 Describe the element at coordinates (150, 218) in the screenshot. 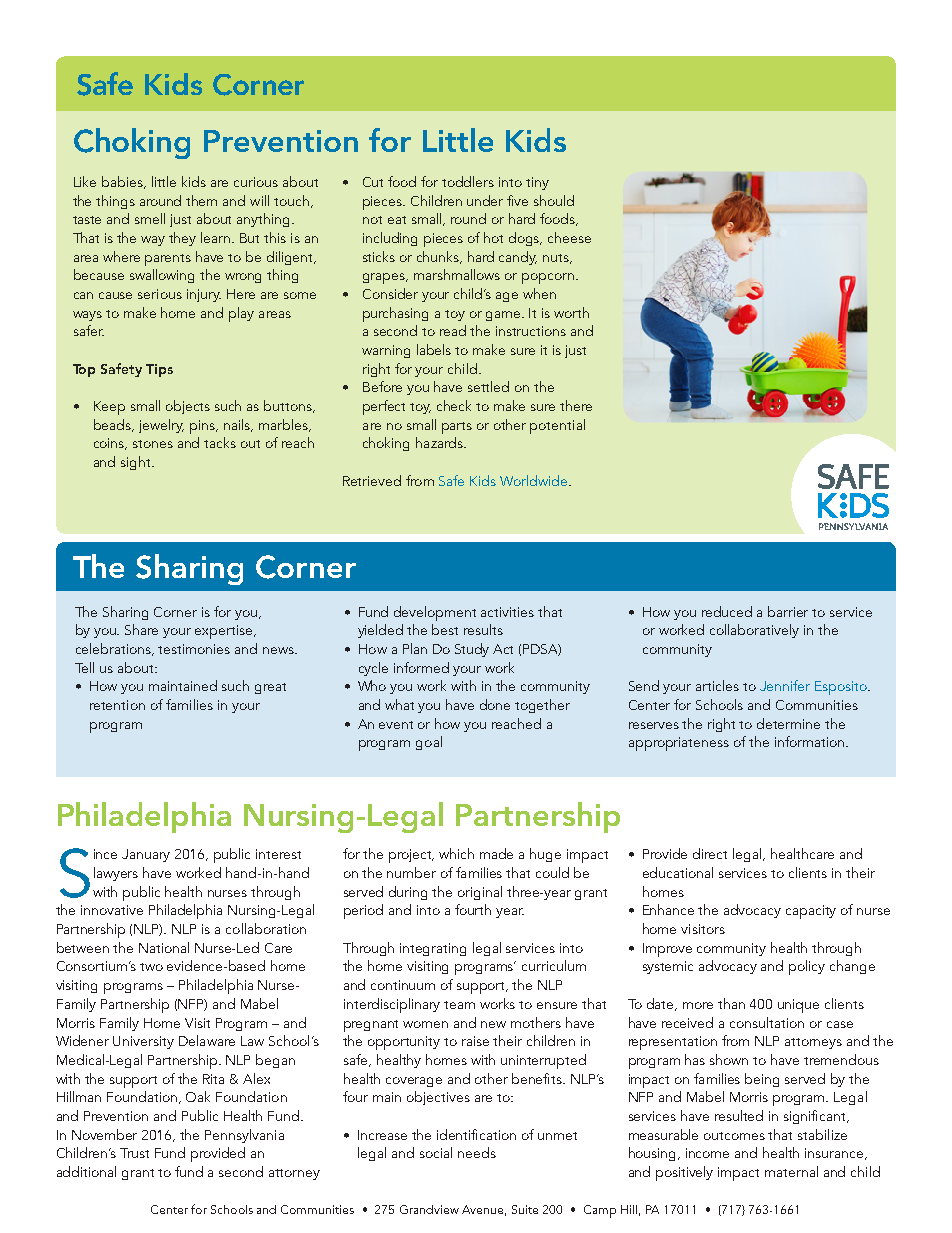

I see `smell` at that location.
